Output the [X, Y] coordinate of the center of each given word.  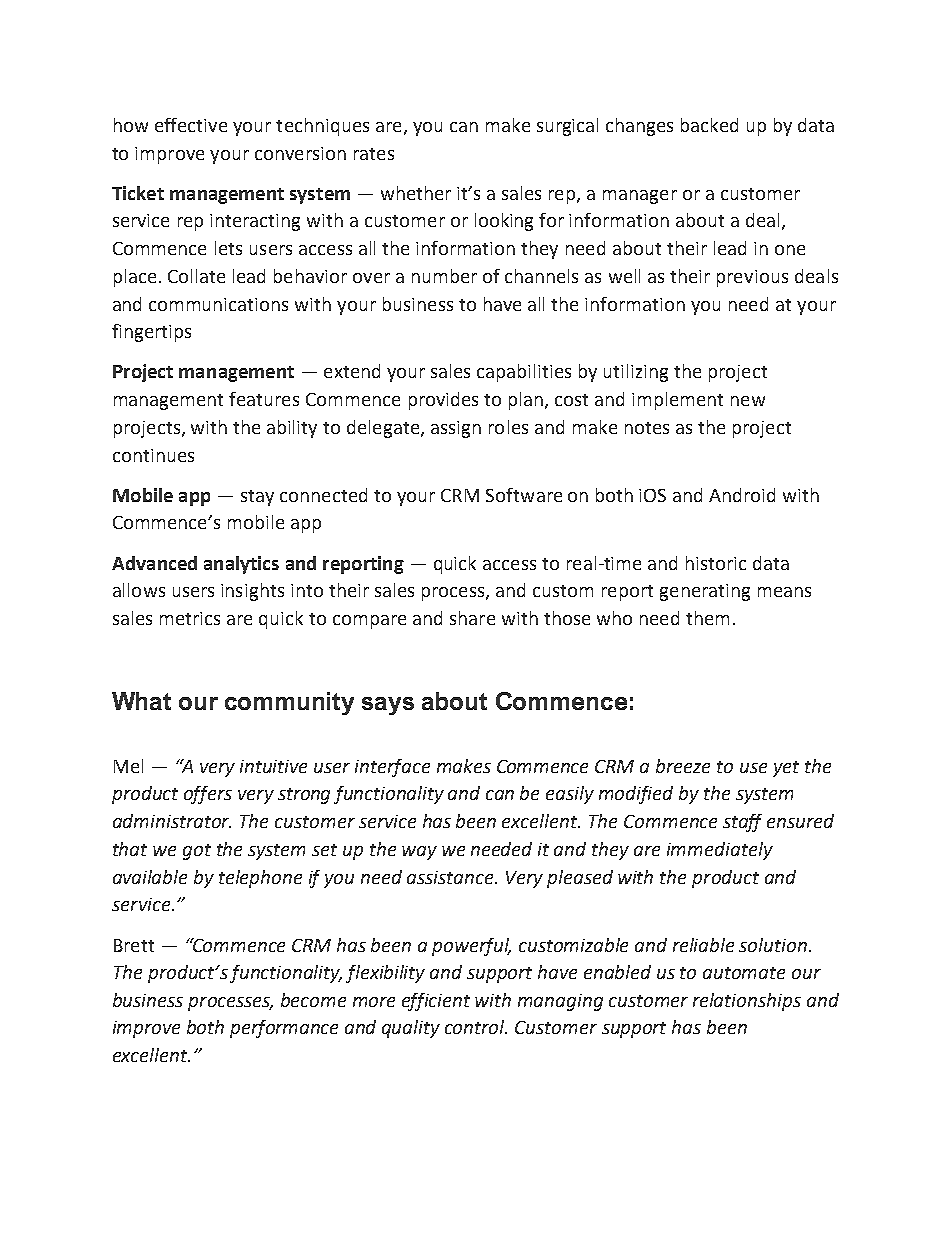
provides [443, 401]
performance [284, 1029]
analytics [241, 565]
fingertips [151, 333]
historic [716, 563]
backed [709, 125]
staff [742, 823]
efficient [436, 1002]
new [748, 401]
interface [392, 768]
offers [208, 795]
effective [191, 125]
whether [416, 193]
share [472, 618]
